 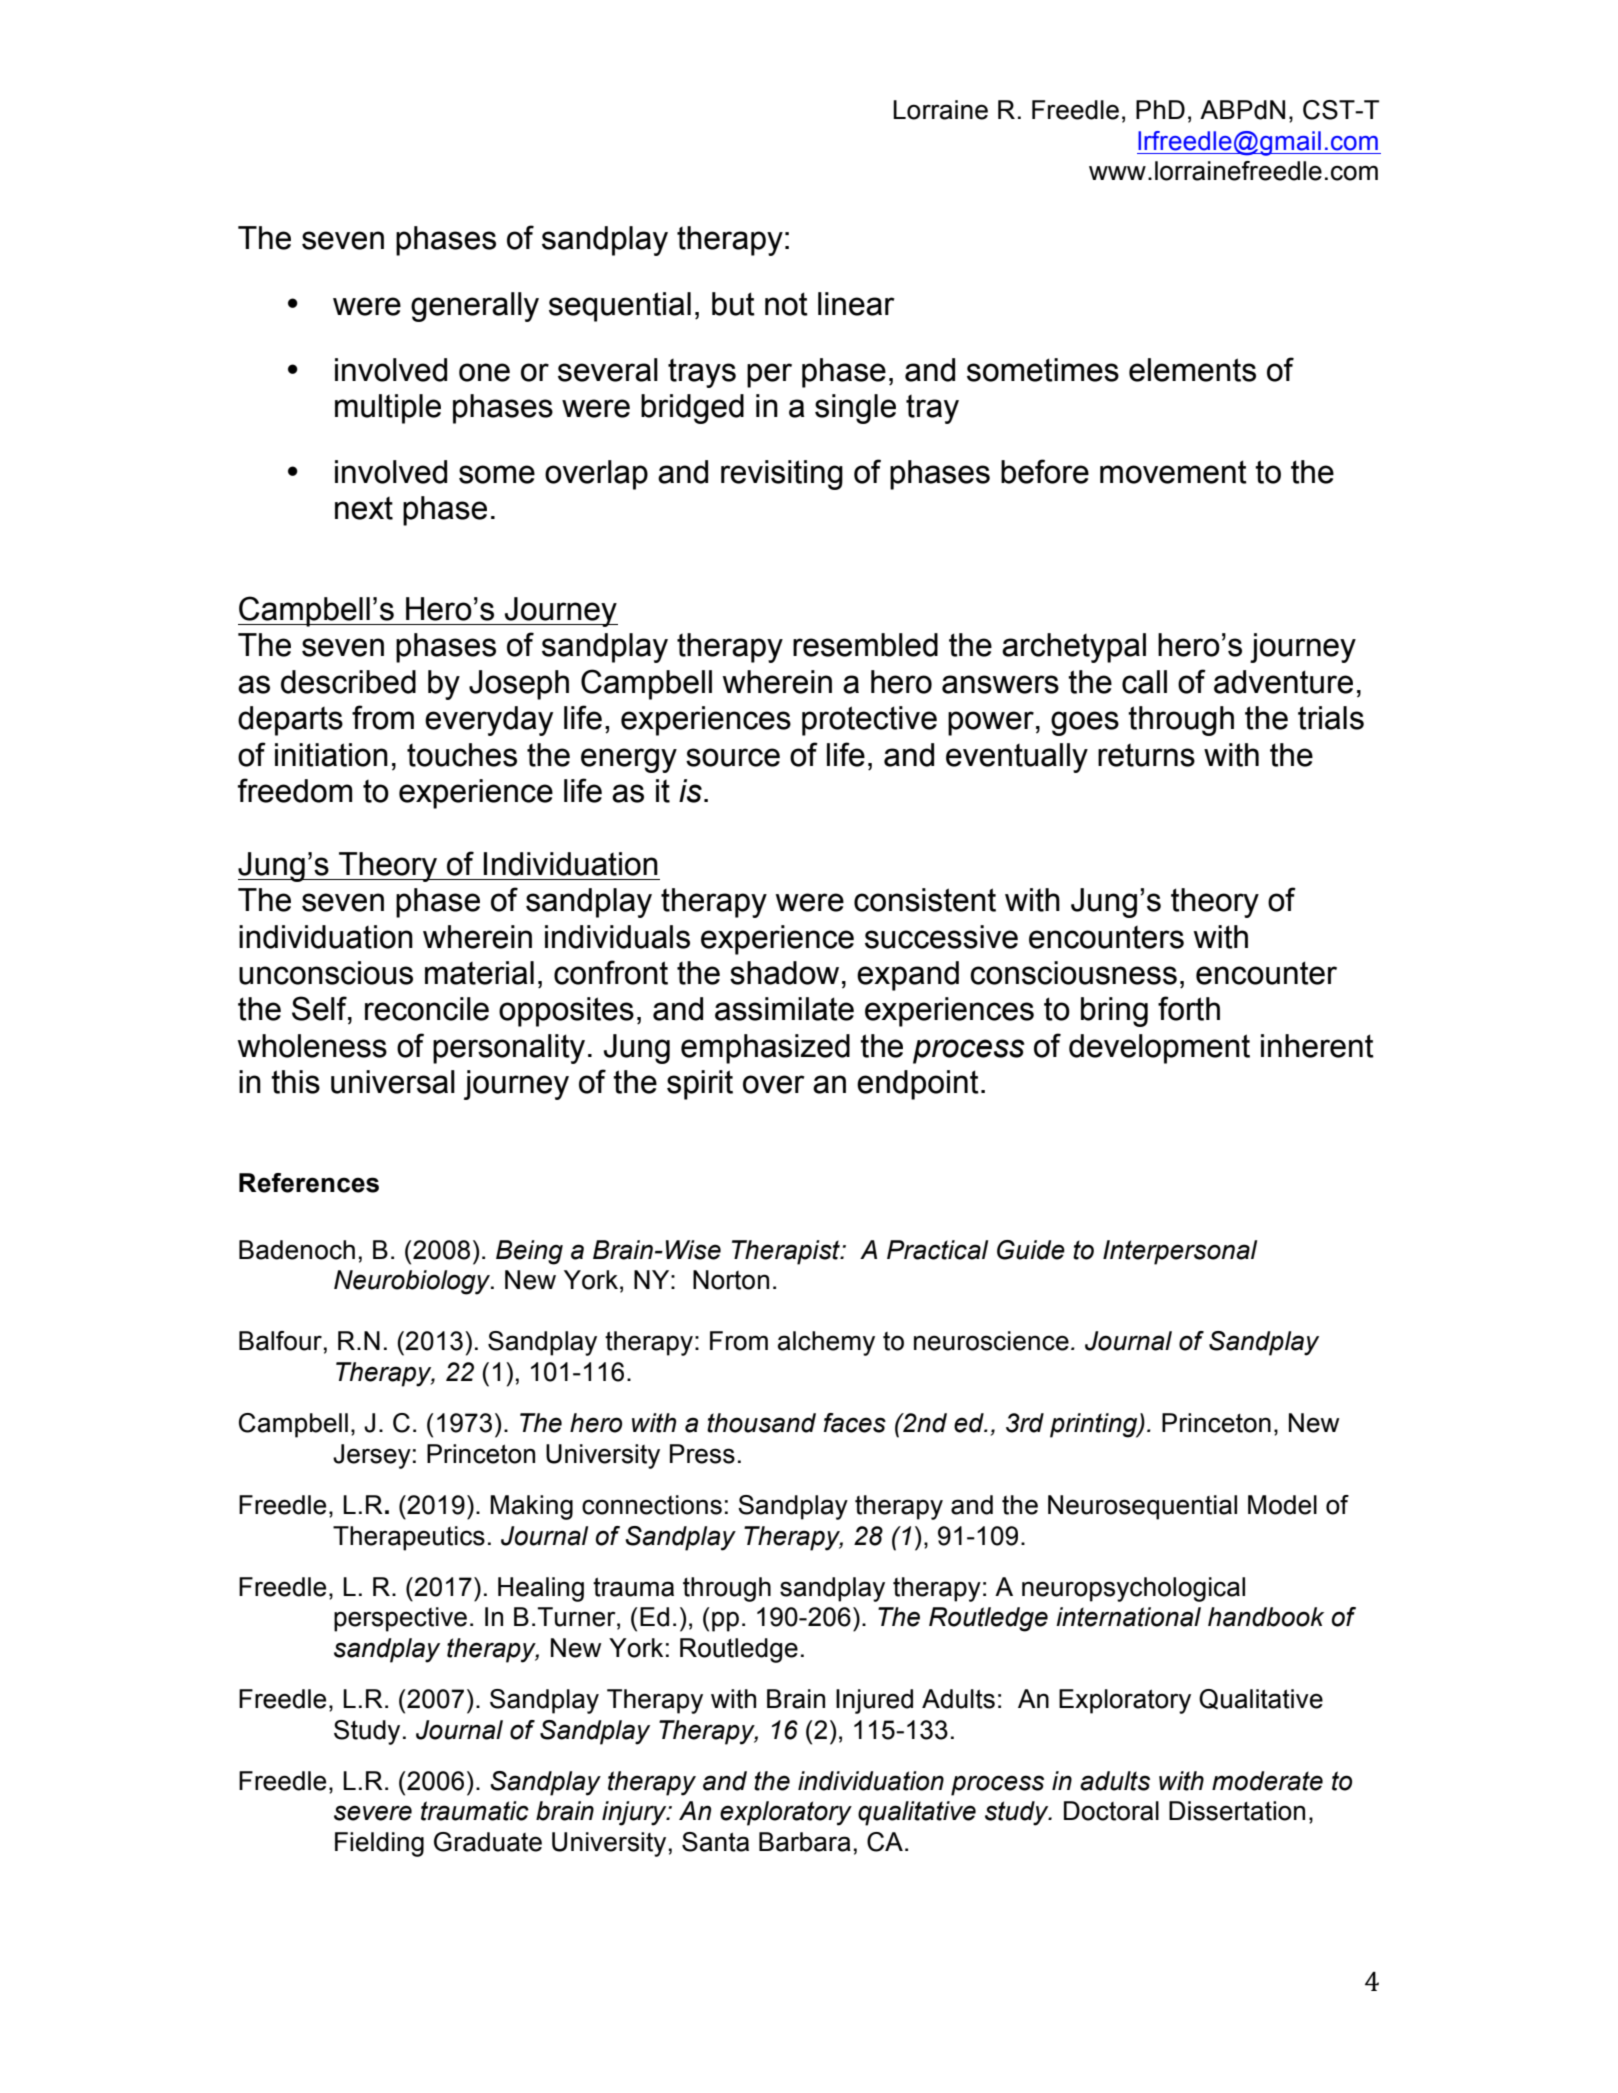 What do you see at coordinates (1192, 370) in the document?
I see `elements` at bounding box center [1192, 370].
